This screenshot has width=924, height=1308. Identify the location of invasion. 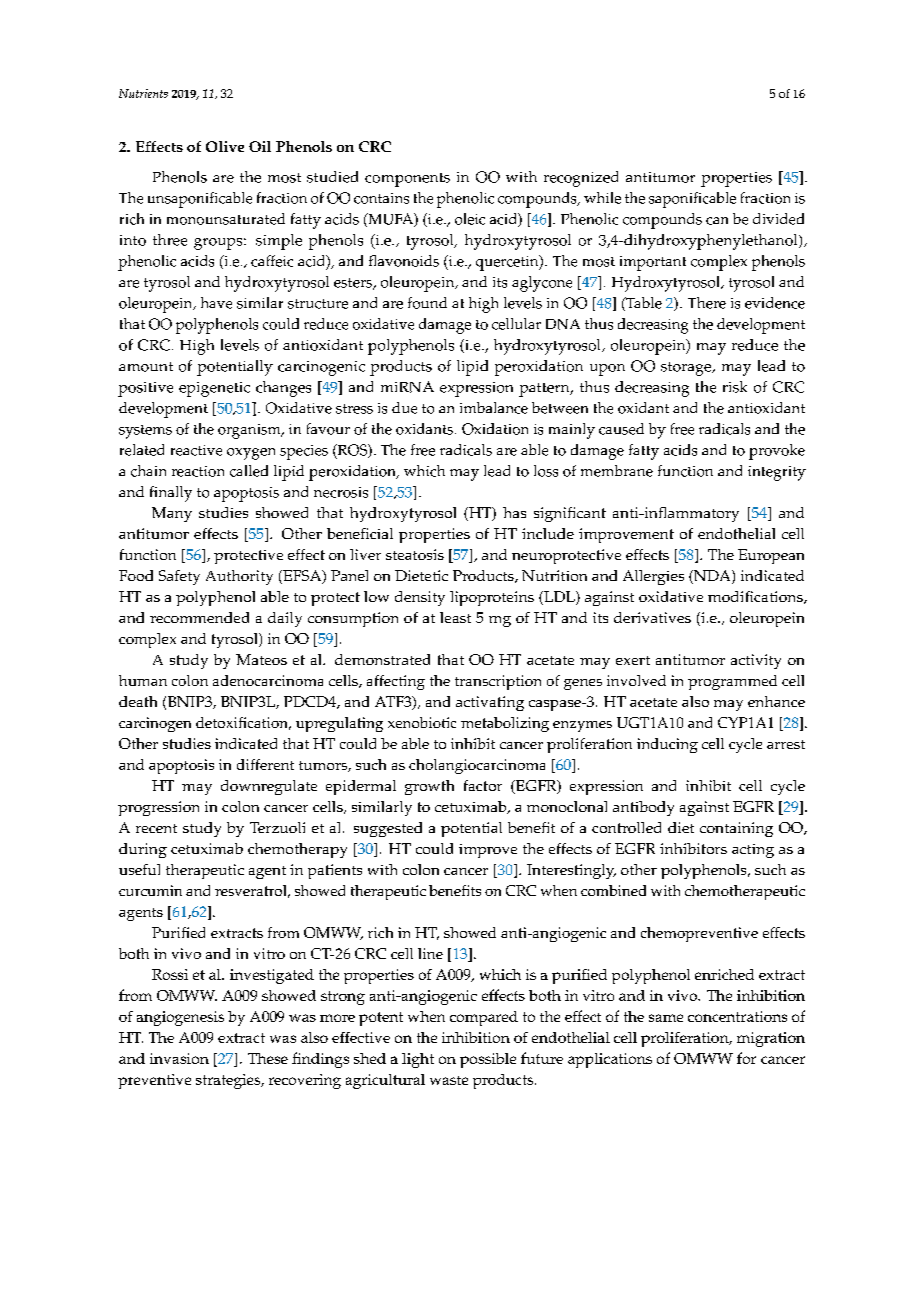
(179, 1058).
